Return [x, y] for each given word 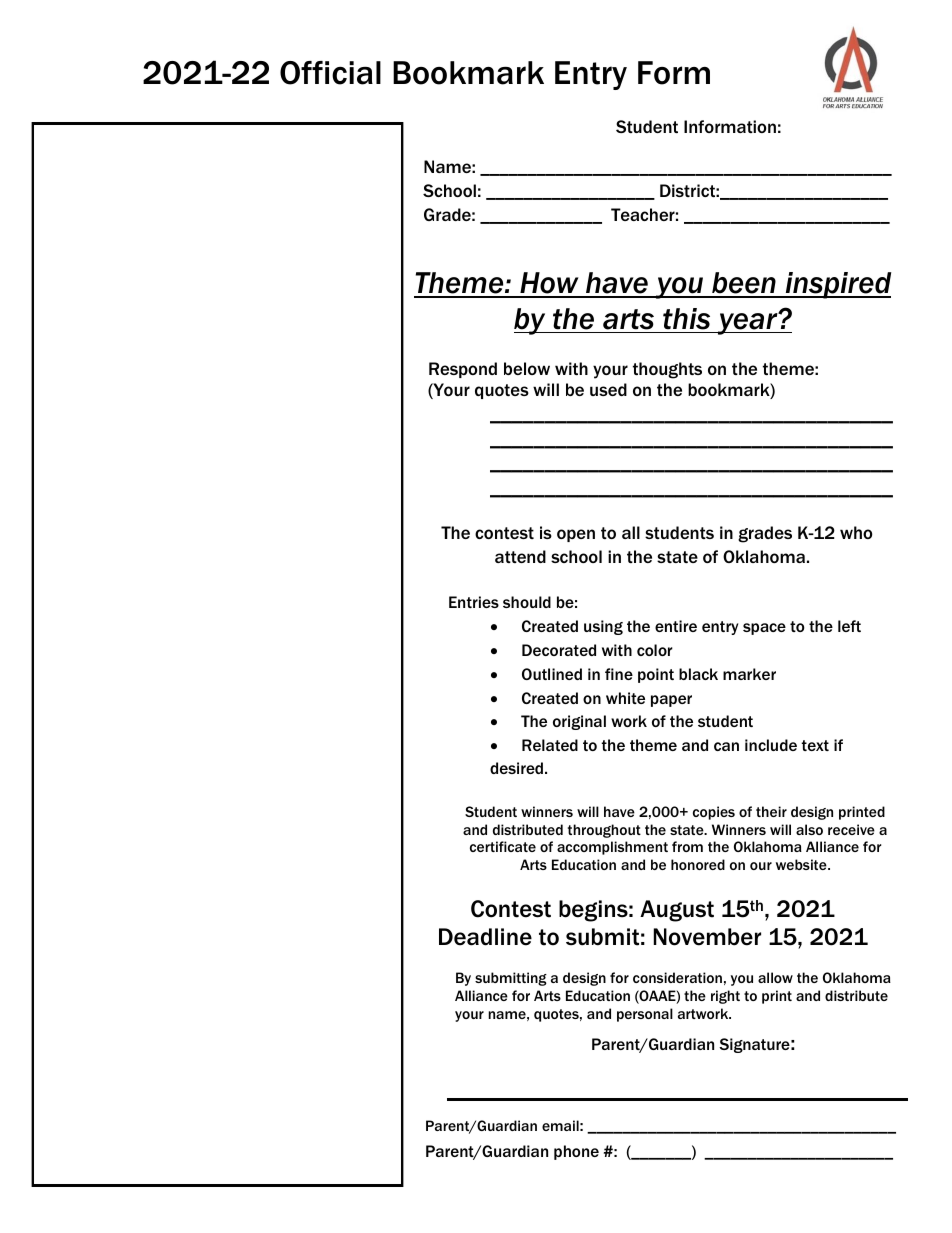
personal [645, 1015]
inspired [837, 285]
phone [576, 1152]
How [549, 284]
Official [330, 73]
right [725, 997]
